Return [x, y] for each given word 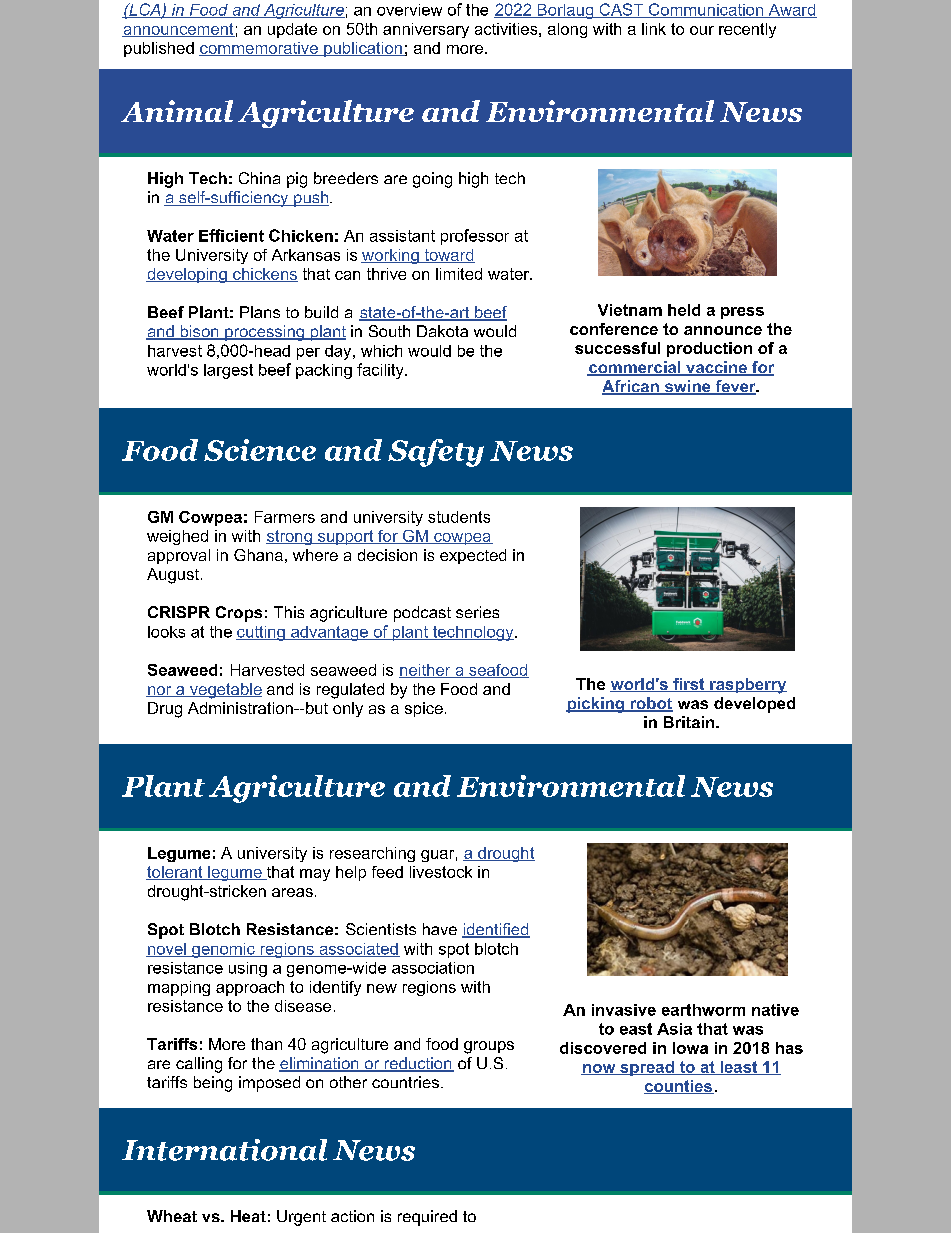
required [427, 1218]
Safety [436, 453]
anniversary [426, 30]
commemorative [259, 49]
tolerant [175, 873]
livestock [441, 872]
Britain [690, 722]
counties [679, 1087]
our [702, 30]
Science [260, 450]
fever [735, 387]
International [224, 1150]
